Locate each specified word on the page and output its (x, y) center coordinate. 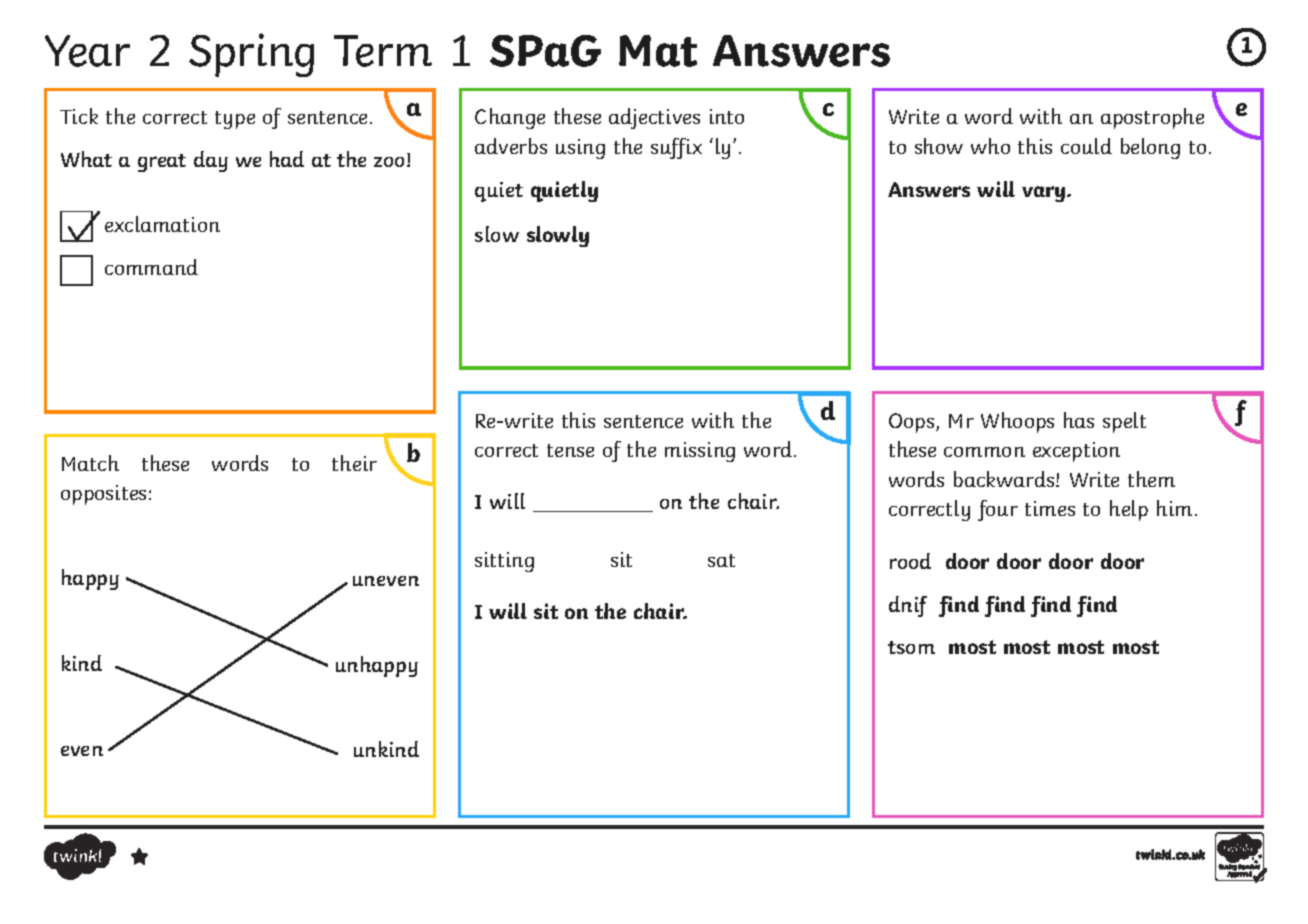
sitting (504, 562)
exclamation (162, 224)
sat (721, 560)
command (151, 267)
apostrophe (1152, 118)
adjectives (654, 118)
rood (910, 561)
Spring (251, 55)
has (1079, 420)
